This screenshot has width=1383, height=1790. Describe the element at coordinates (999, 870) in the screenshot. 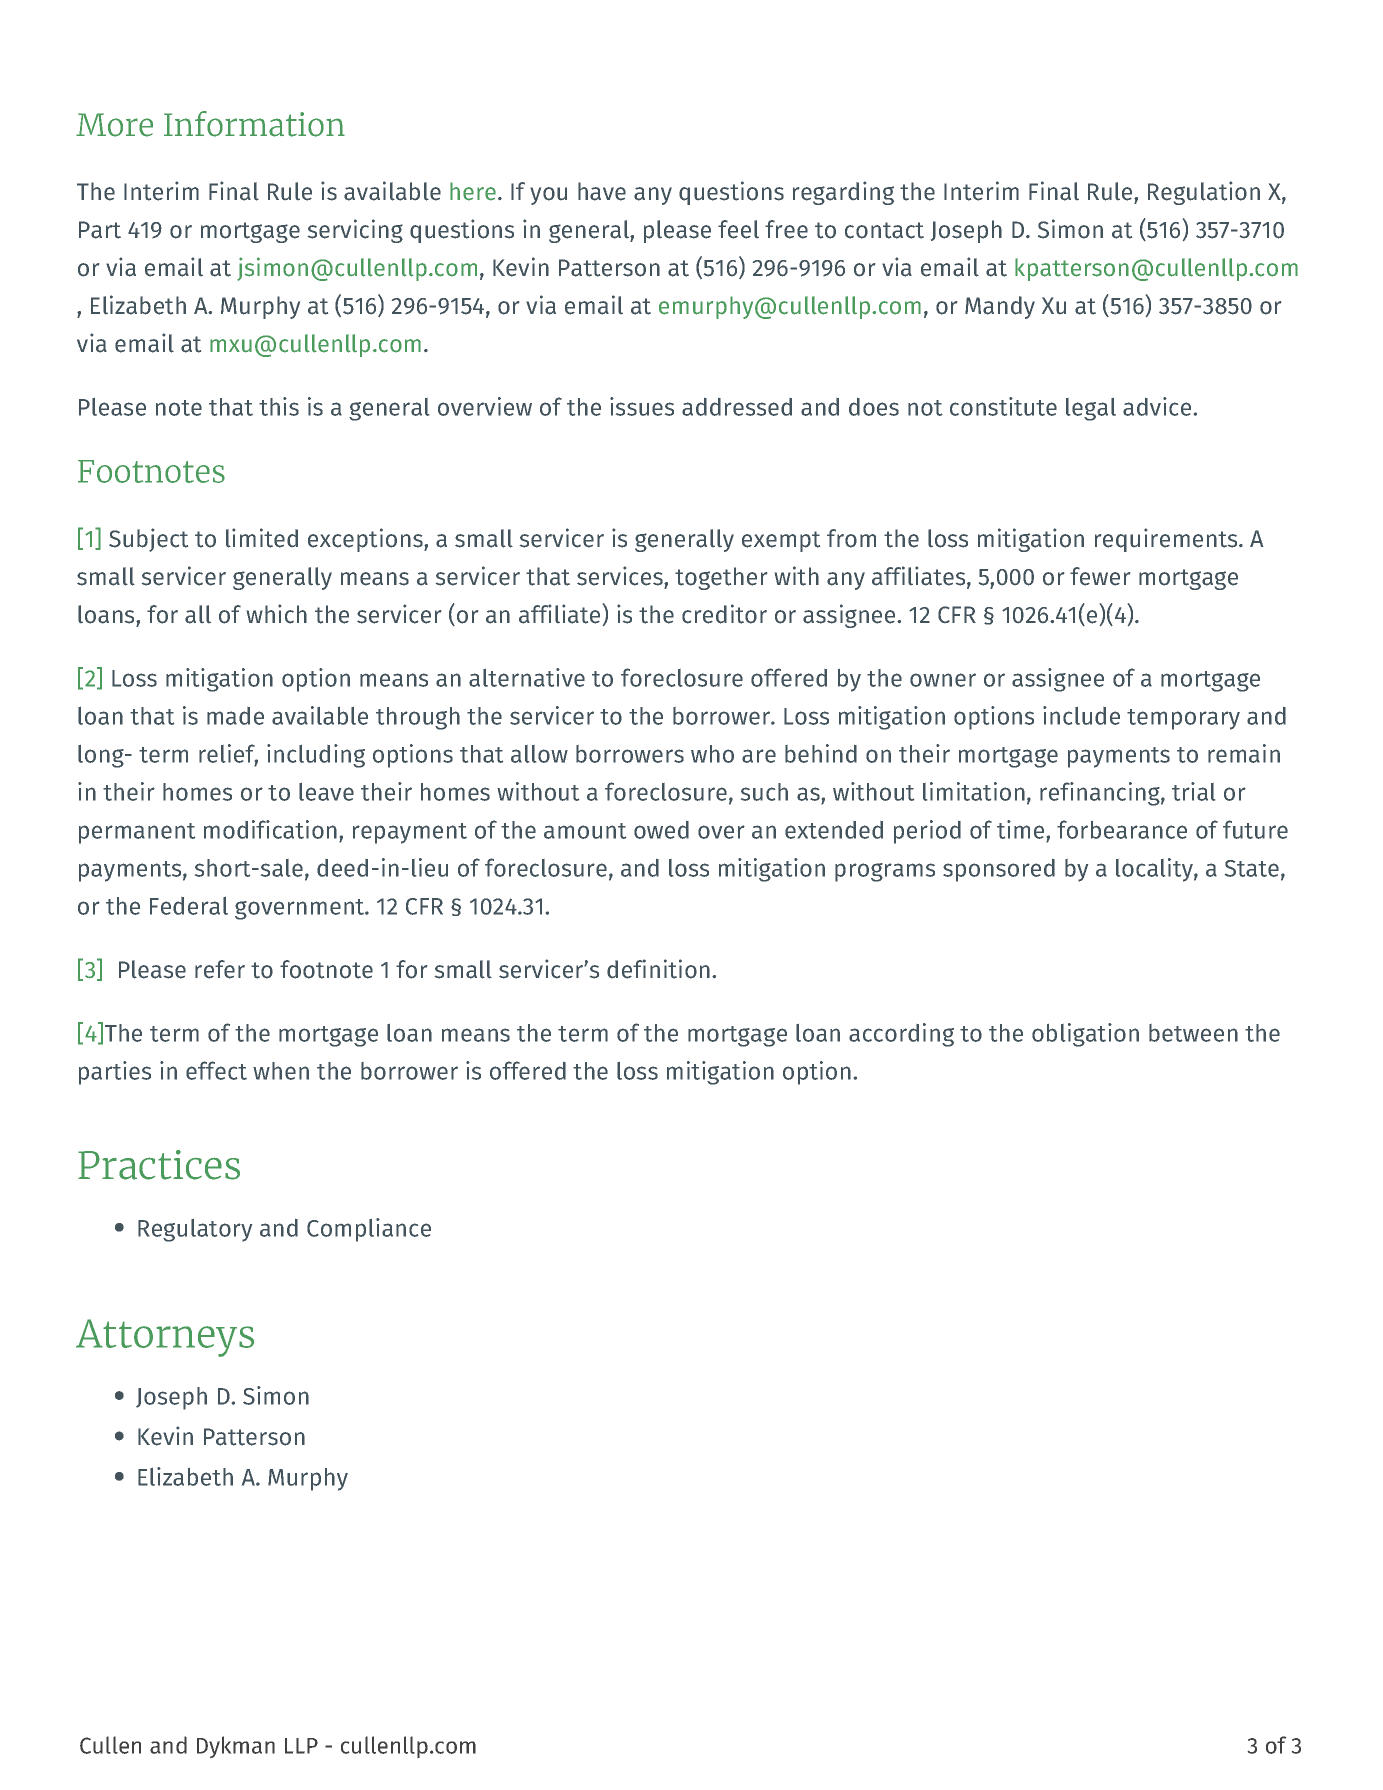

I see `sponsored` at that location.
